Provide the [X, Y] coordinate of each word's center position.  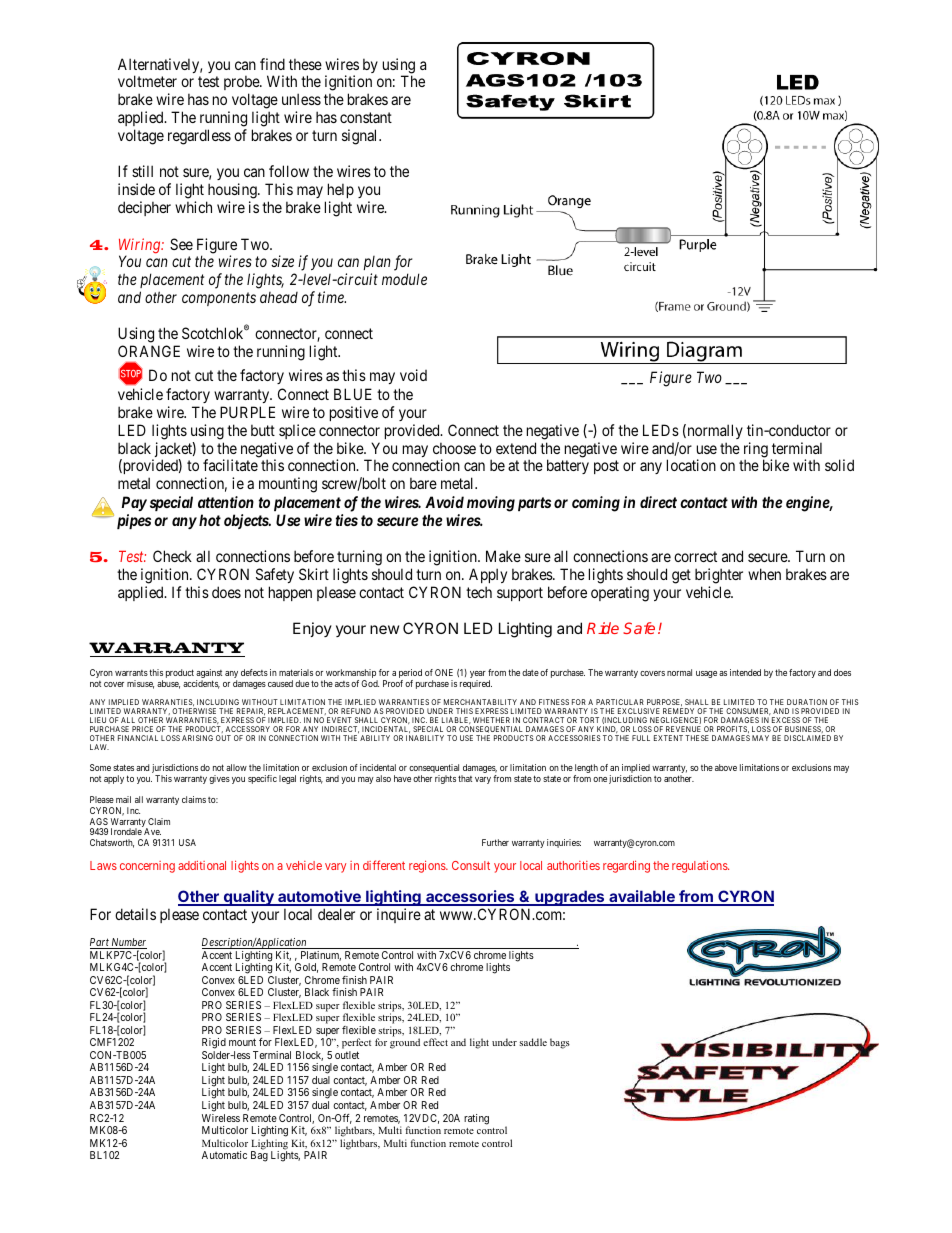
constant [366, 117]
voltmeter [147, 81]
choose [454, 448]
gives [219, 779]
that [465, 778]
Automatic [224, 1155]
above [726, 767]
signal [361, 137]
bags [560, 1043]
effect [435, 1042]
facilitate [230, 465]
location [691, 465]
